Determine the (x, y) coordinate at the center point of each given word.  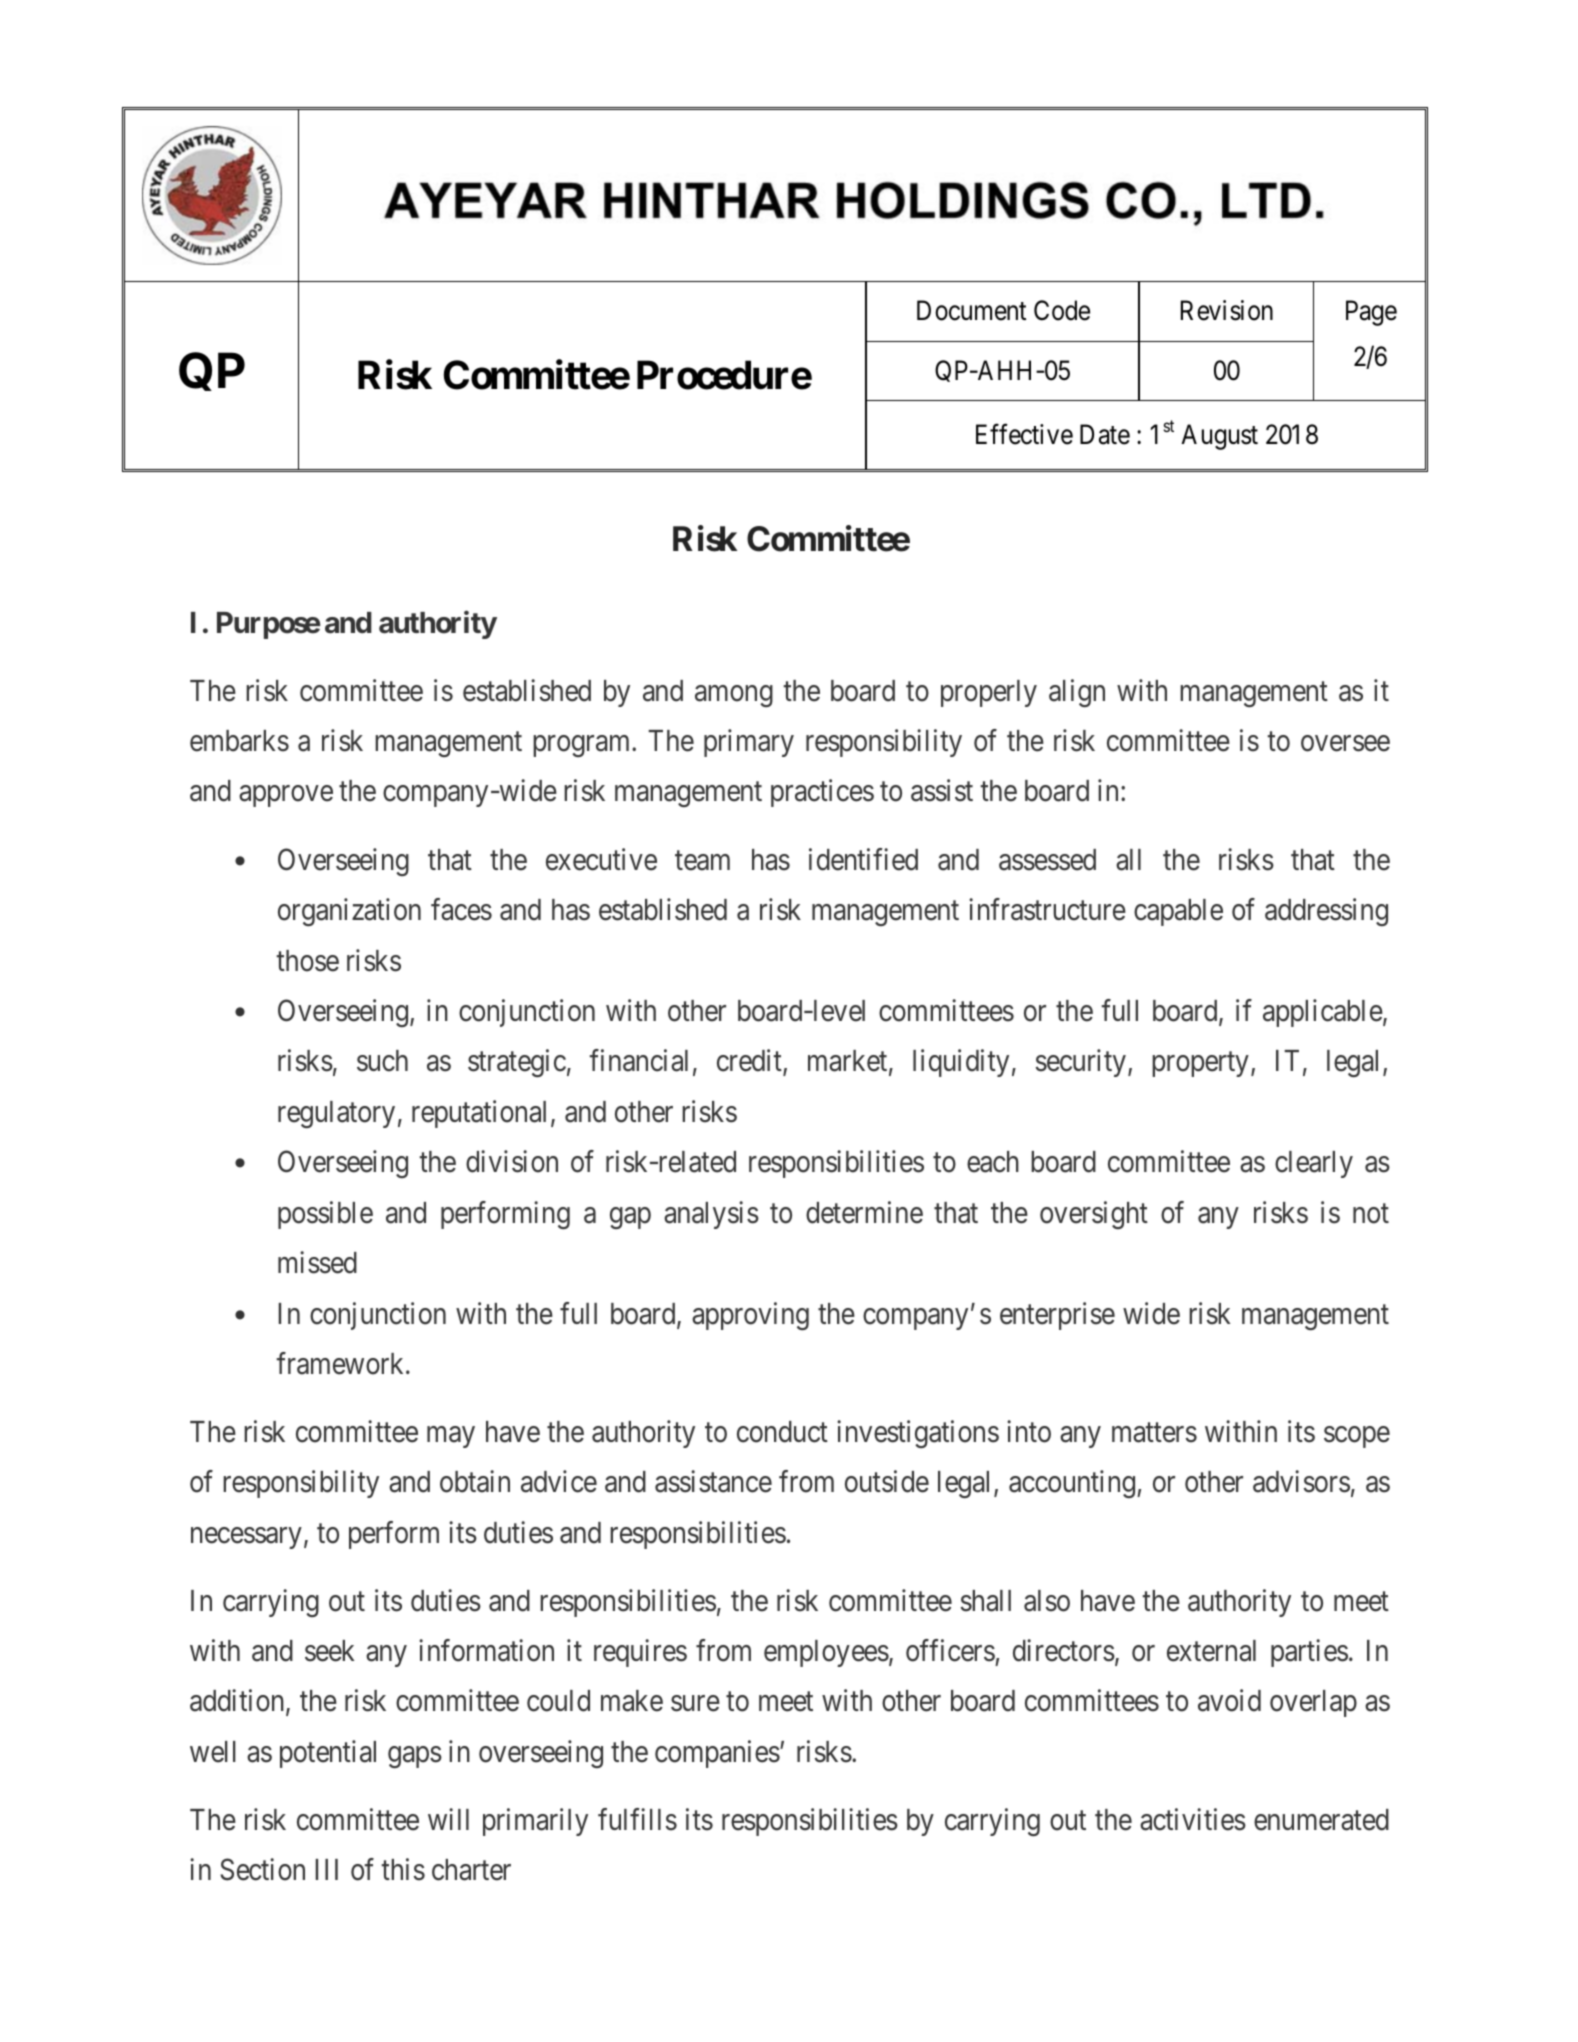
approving (750, 1316)
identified (863, 859)
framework (341, 1363)
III (327, 1869)
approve (286, 796)
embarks (239, 741)
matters (1154, 1433)
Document (971, 311)
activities (1193, 1819)
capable (1178, 912)
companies (717, 1754)
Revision (1227, 310)
